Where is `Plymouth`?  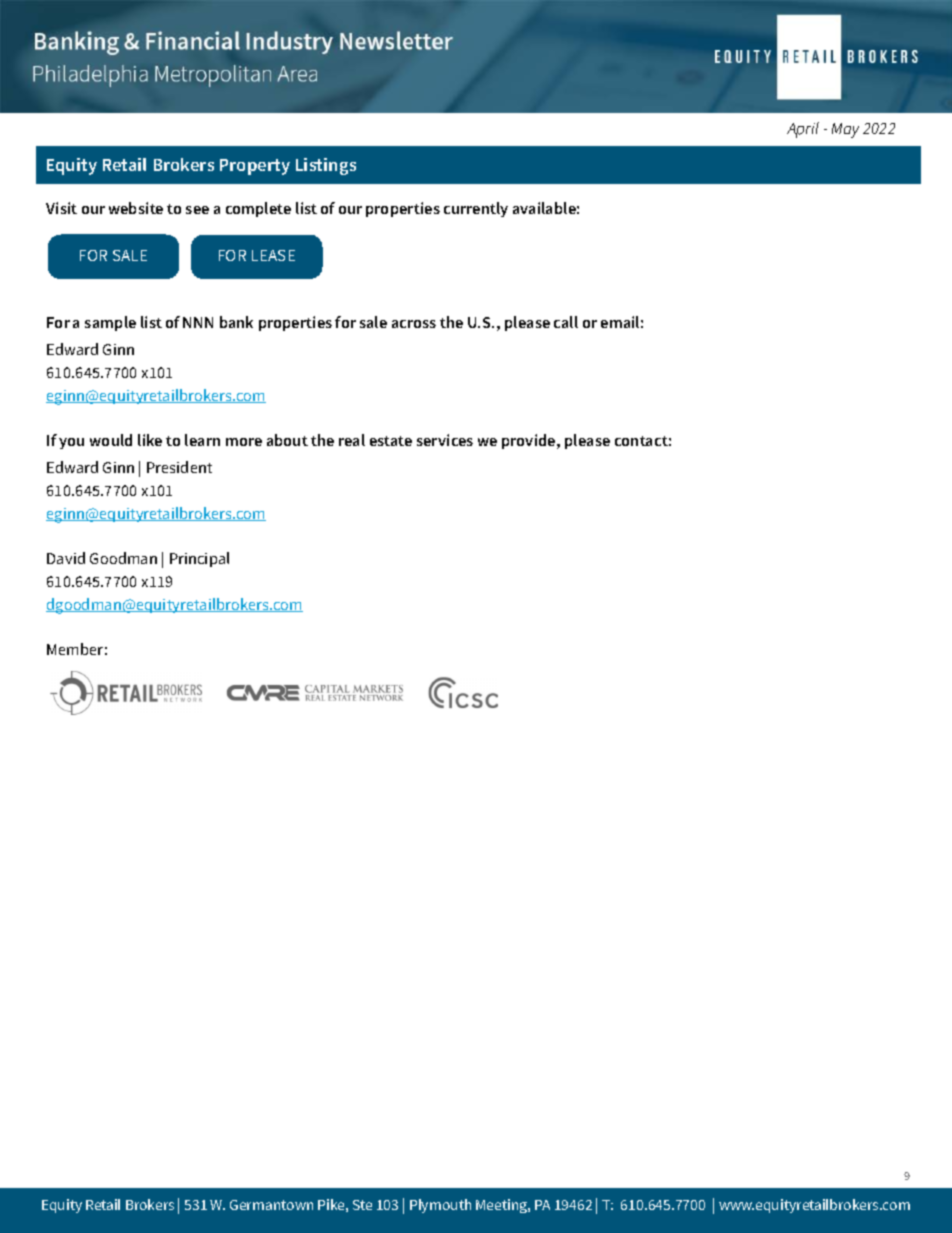
Plymouth is located at coordinates (440, 1206).
